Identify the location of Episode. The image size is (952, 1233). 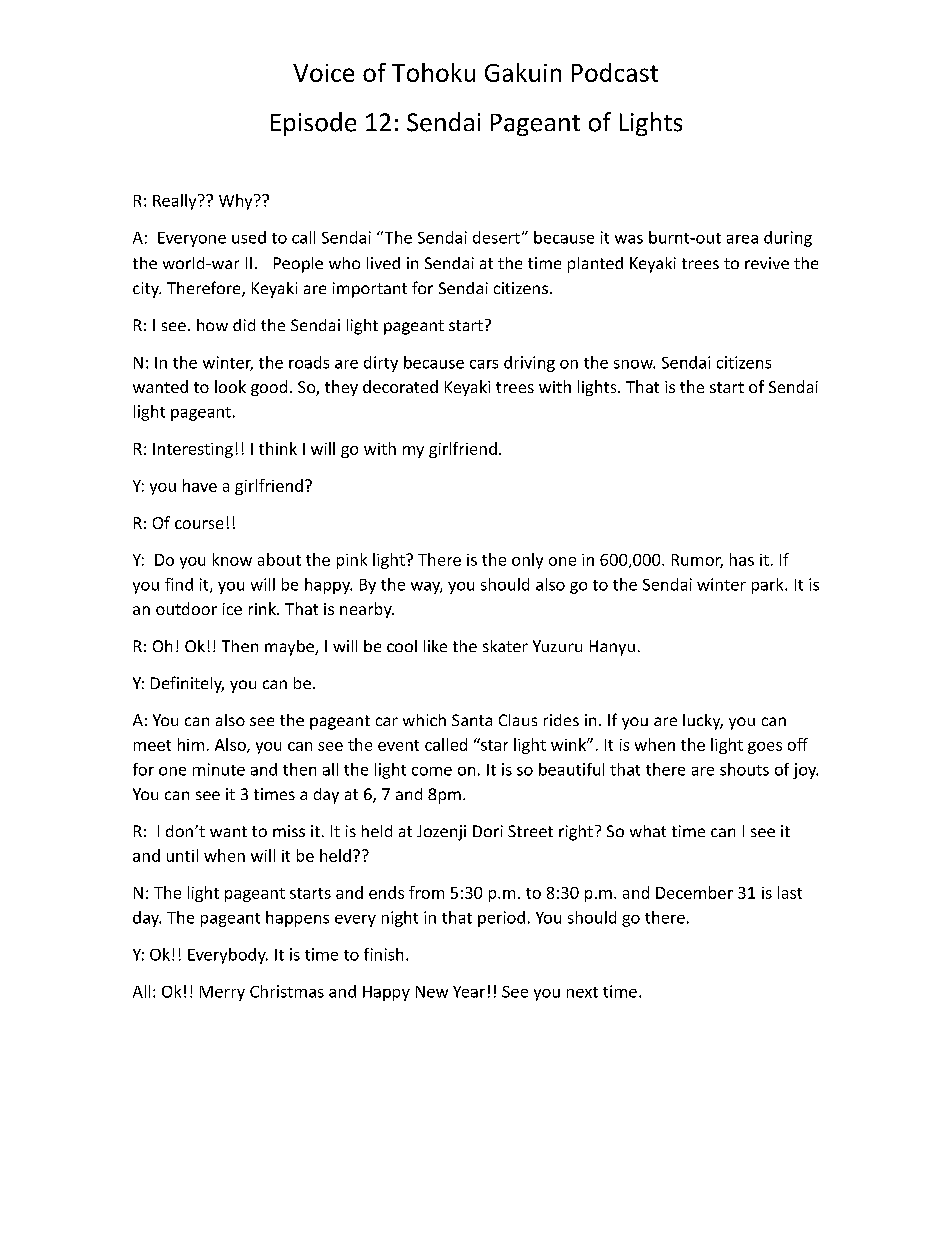
(313, 124).
